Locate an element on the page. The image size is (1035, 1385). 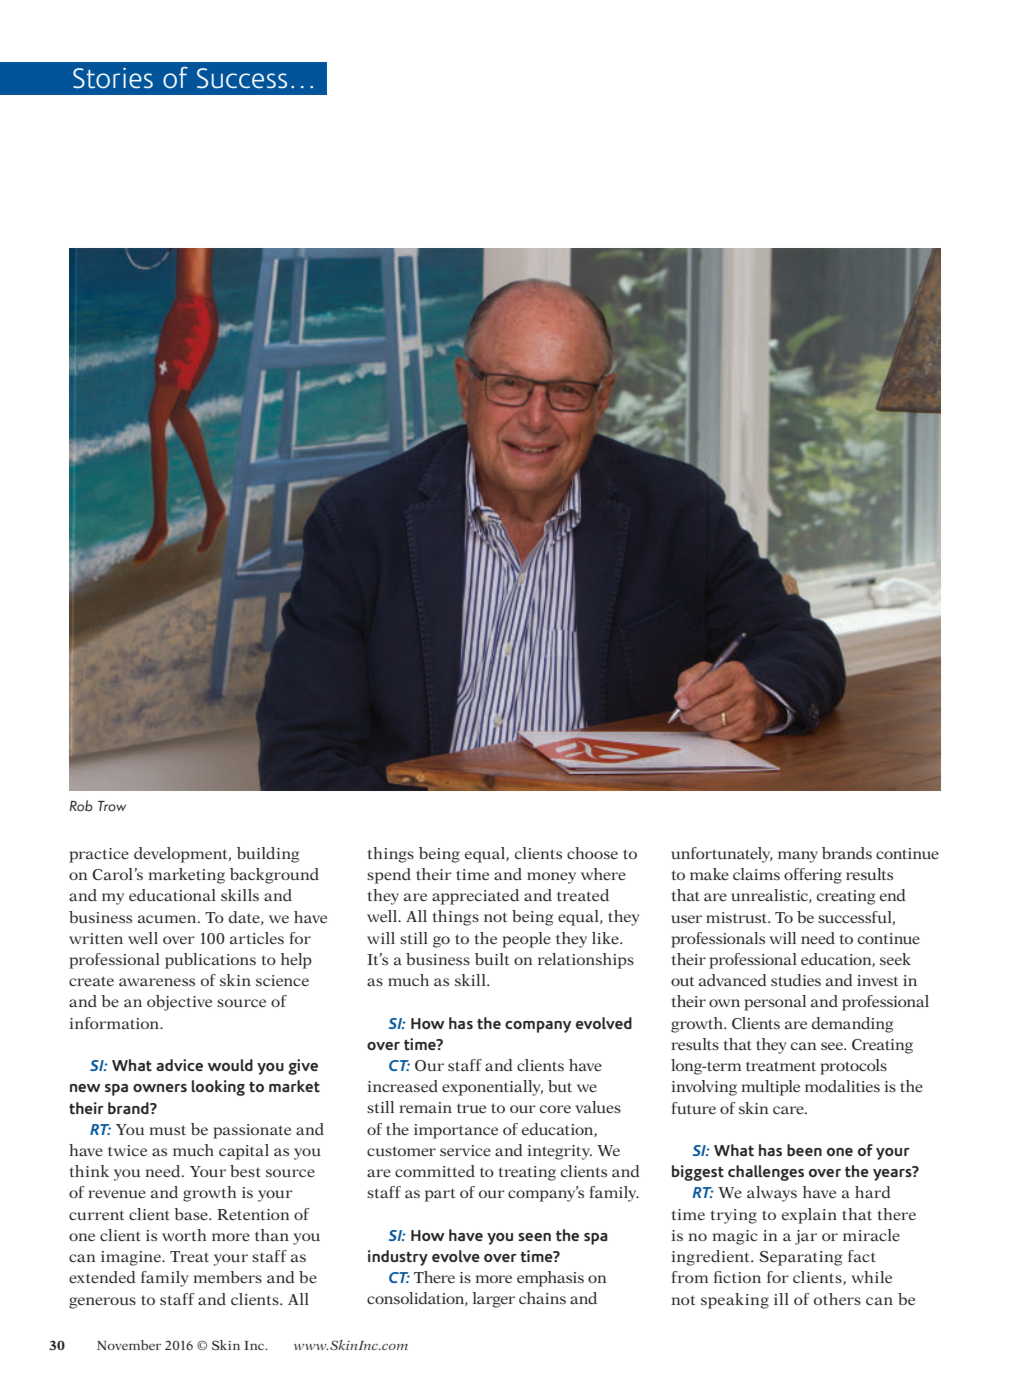
larger is located at coordinates (494, 1300).
